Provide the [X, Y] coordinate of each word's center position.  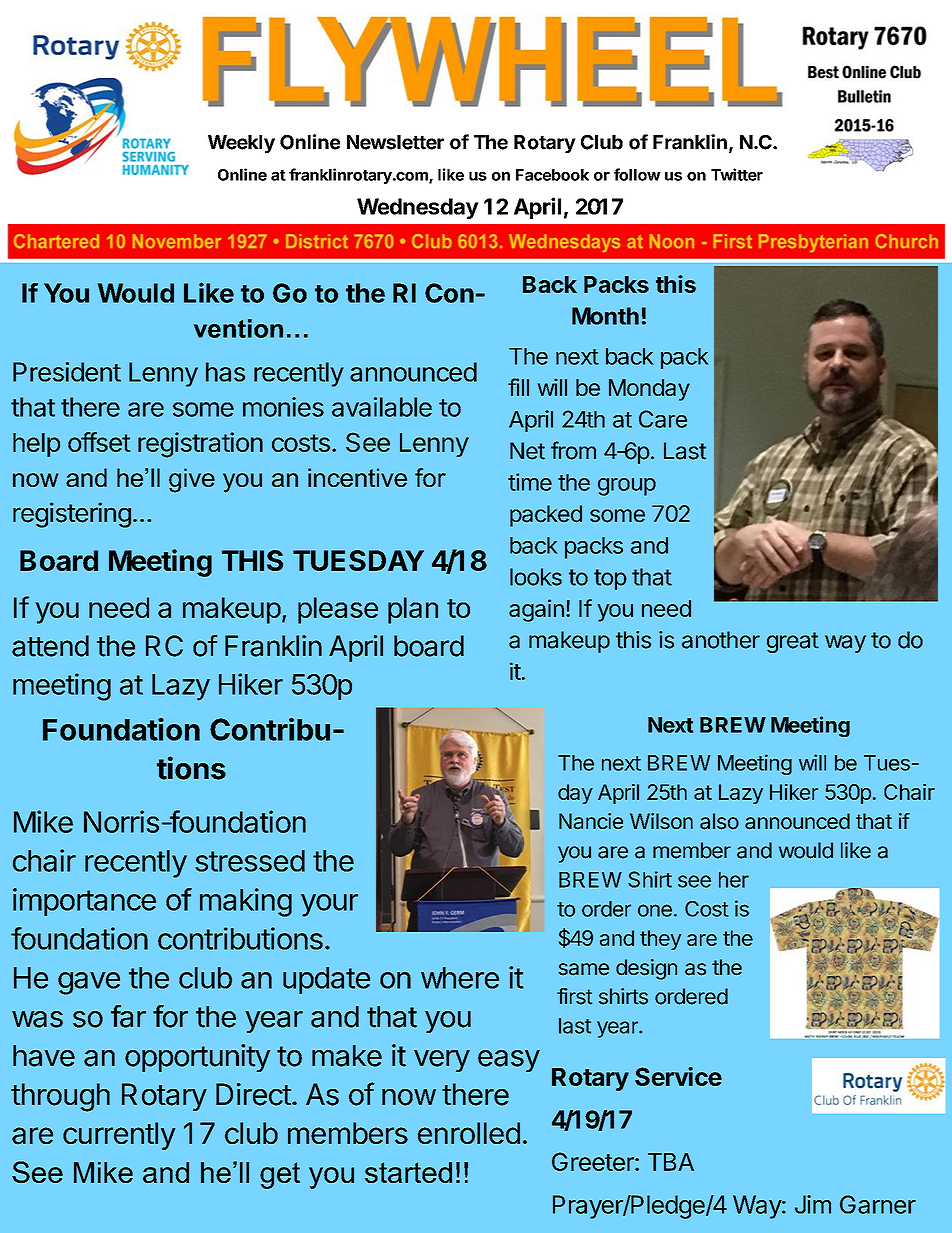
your [329, 905]
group [627, 487]
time [530, 482]
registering [72, 515]
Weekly [241, 144]
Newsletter [395, 142]
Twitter [737, 174]
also [719, 821]
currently [119, 1136]
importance [84, 902]
